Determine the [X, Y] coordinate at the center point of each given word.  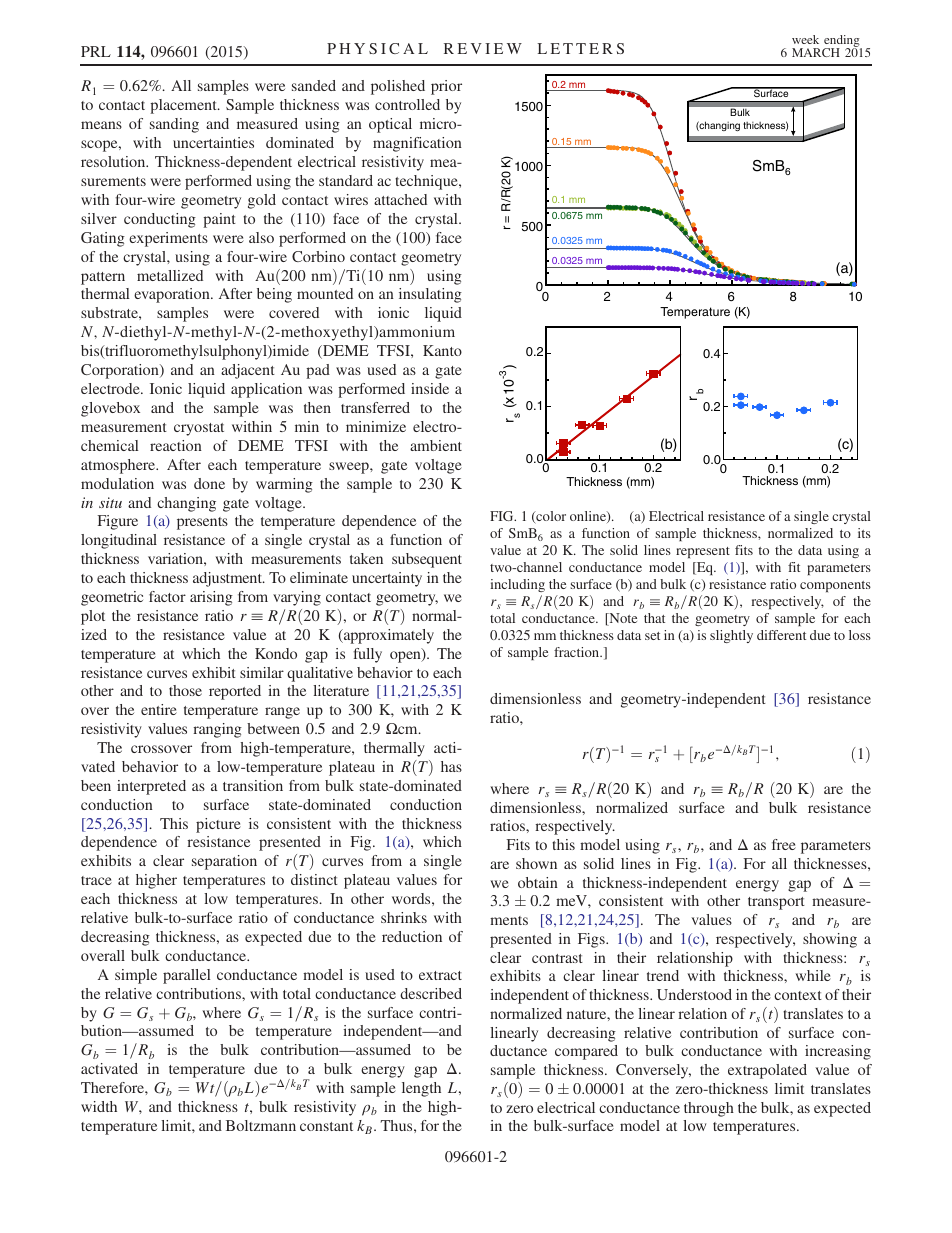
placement [184, 106]
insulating [430, 295]
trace [96, 880]
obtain [538, 882]
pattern [103, 278]
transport [776, 903]
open [406, 656]
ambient [436, 445]
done [209, 483]
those [185, 690]
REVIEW [483, 48]
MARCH [816, 52]
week [805, 39]
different [781, 635]
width [99, 1106]
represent [703, 552]
